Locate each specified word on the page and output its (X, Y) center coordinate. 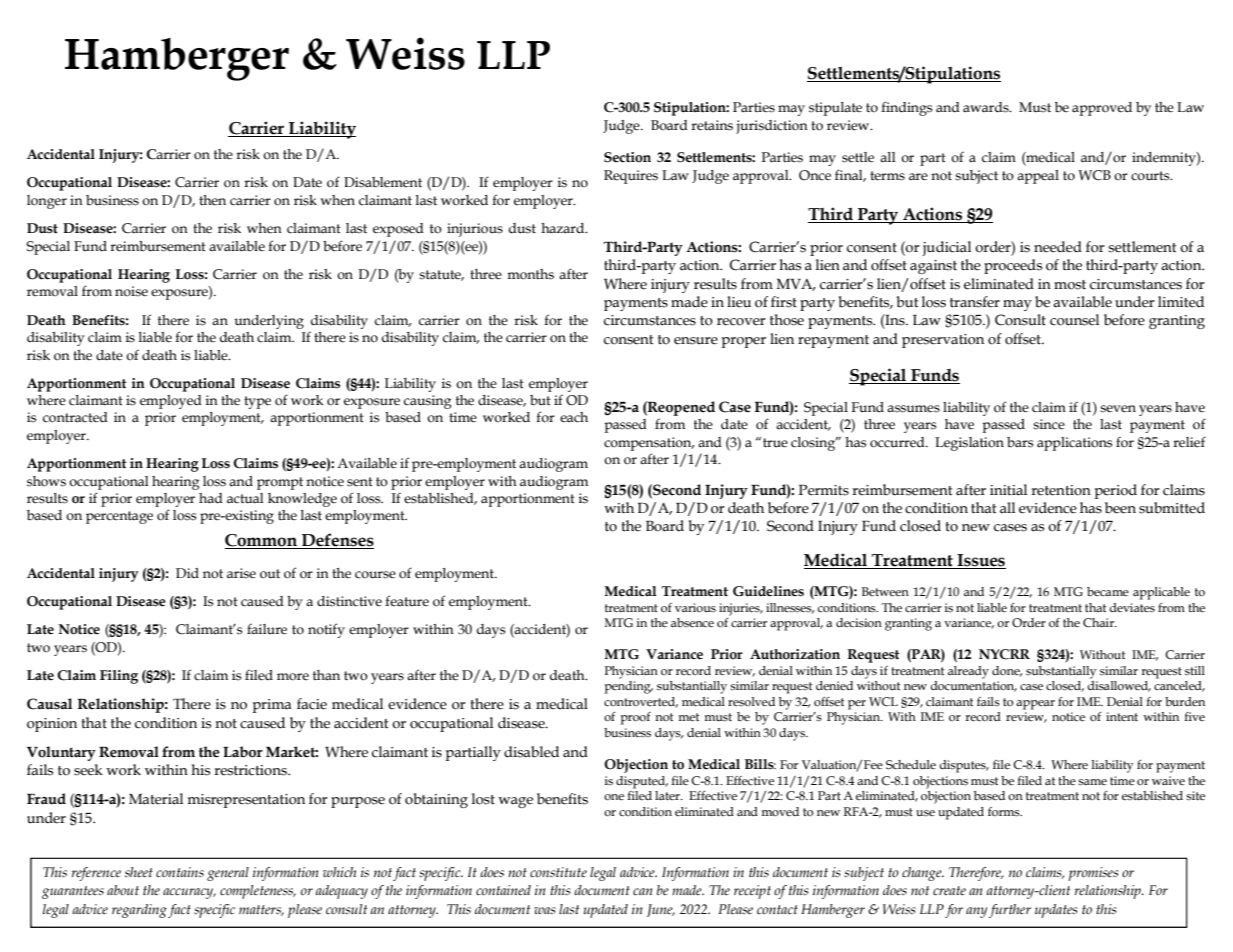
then (212, 200)
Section (627, 157)
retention (1061, 490)
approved (1102, 109)
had (211, 498)
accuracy (189, 893)
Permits (824, 490)
